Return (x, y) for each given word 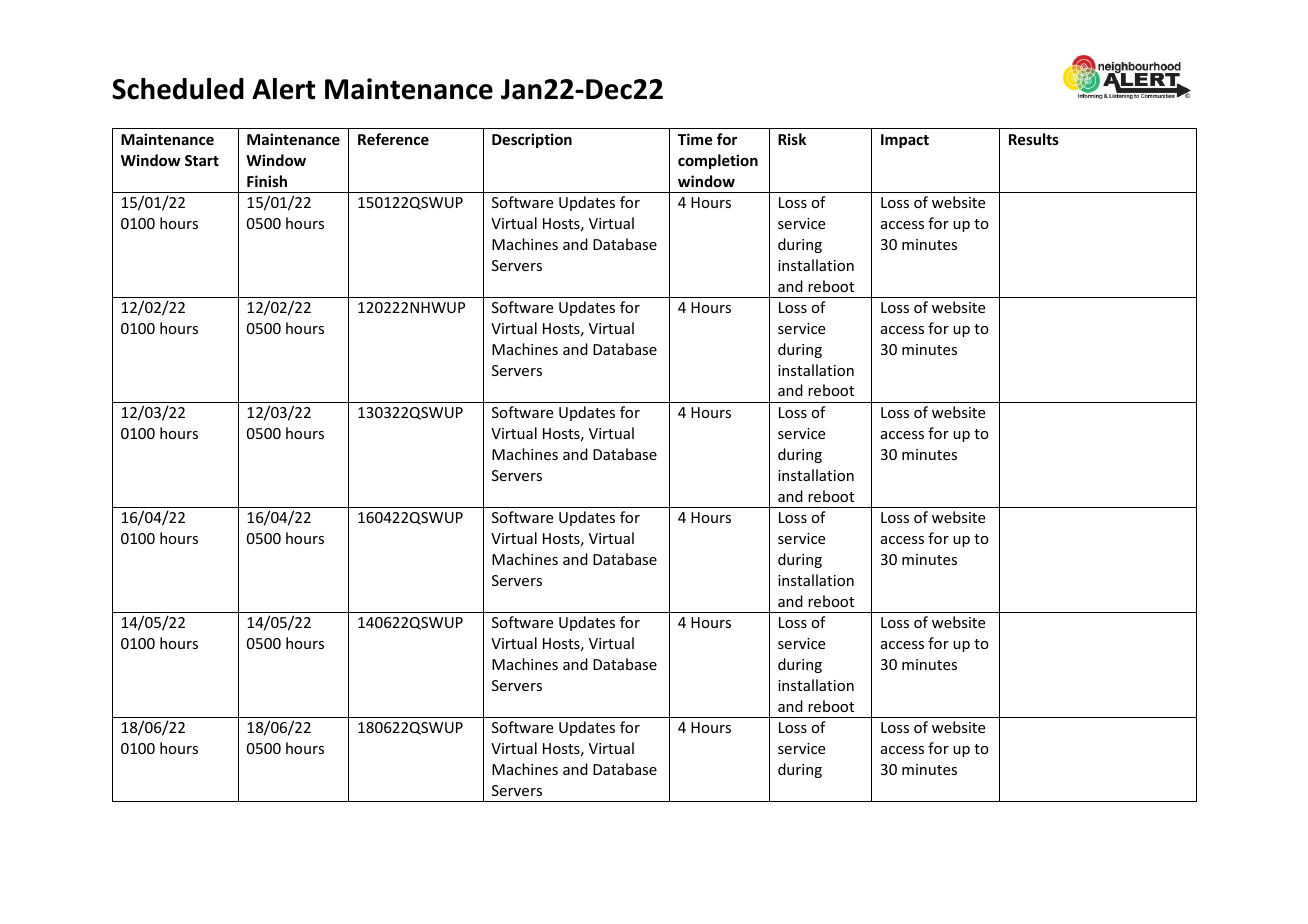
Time (695, 139)
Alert (283, 89)
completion (718, 161)
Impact (905, 141)
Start (202, 160)
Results (1034, 139)
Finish (267, 181)
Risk (792, 139)
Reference (393, 139)
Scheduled (178, 89)
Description (532, 140)
